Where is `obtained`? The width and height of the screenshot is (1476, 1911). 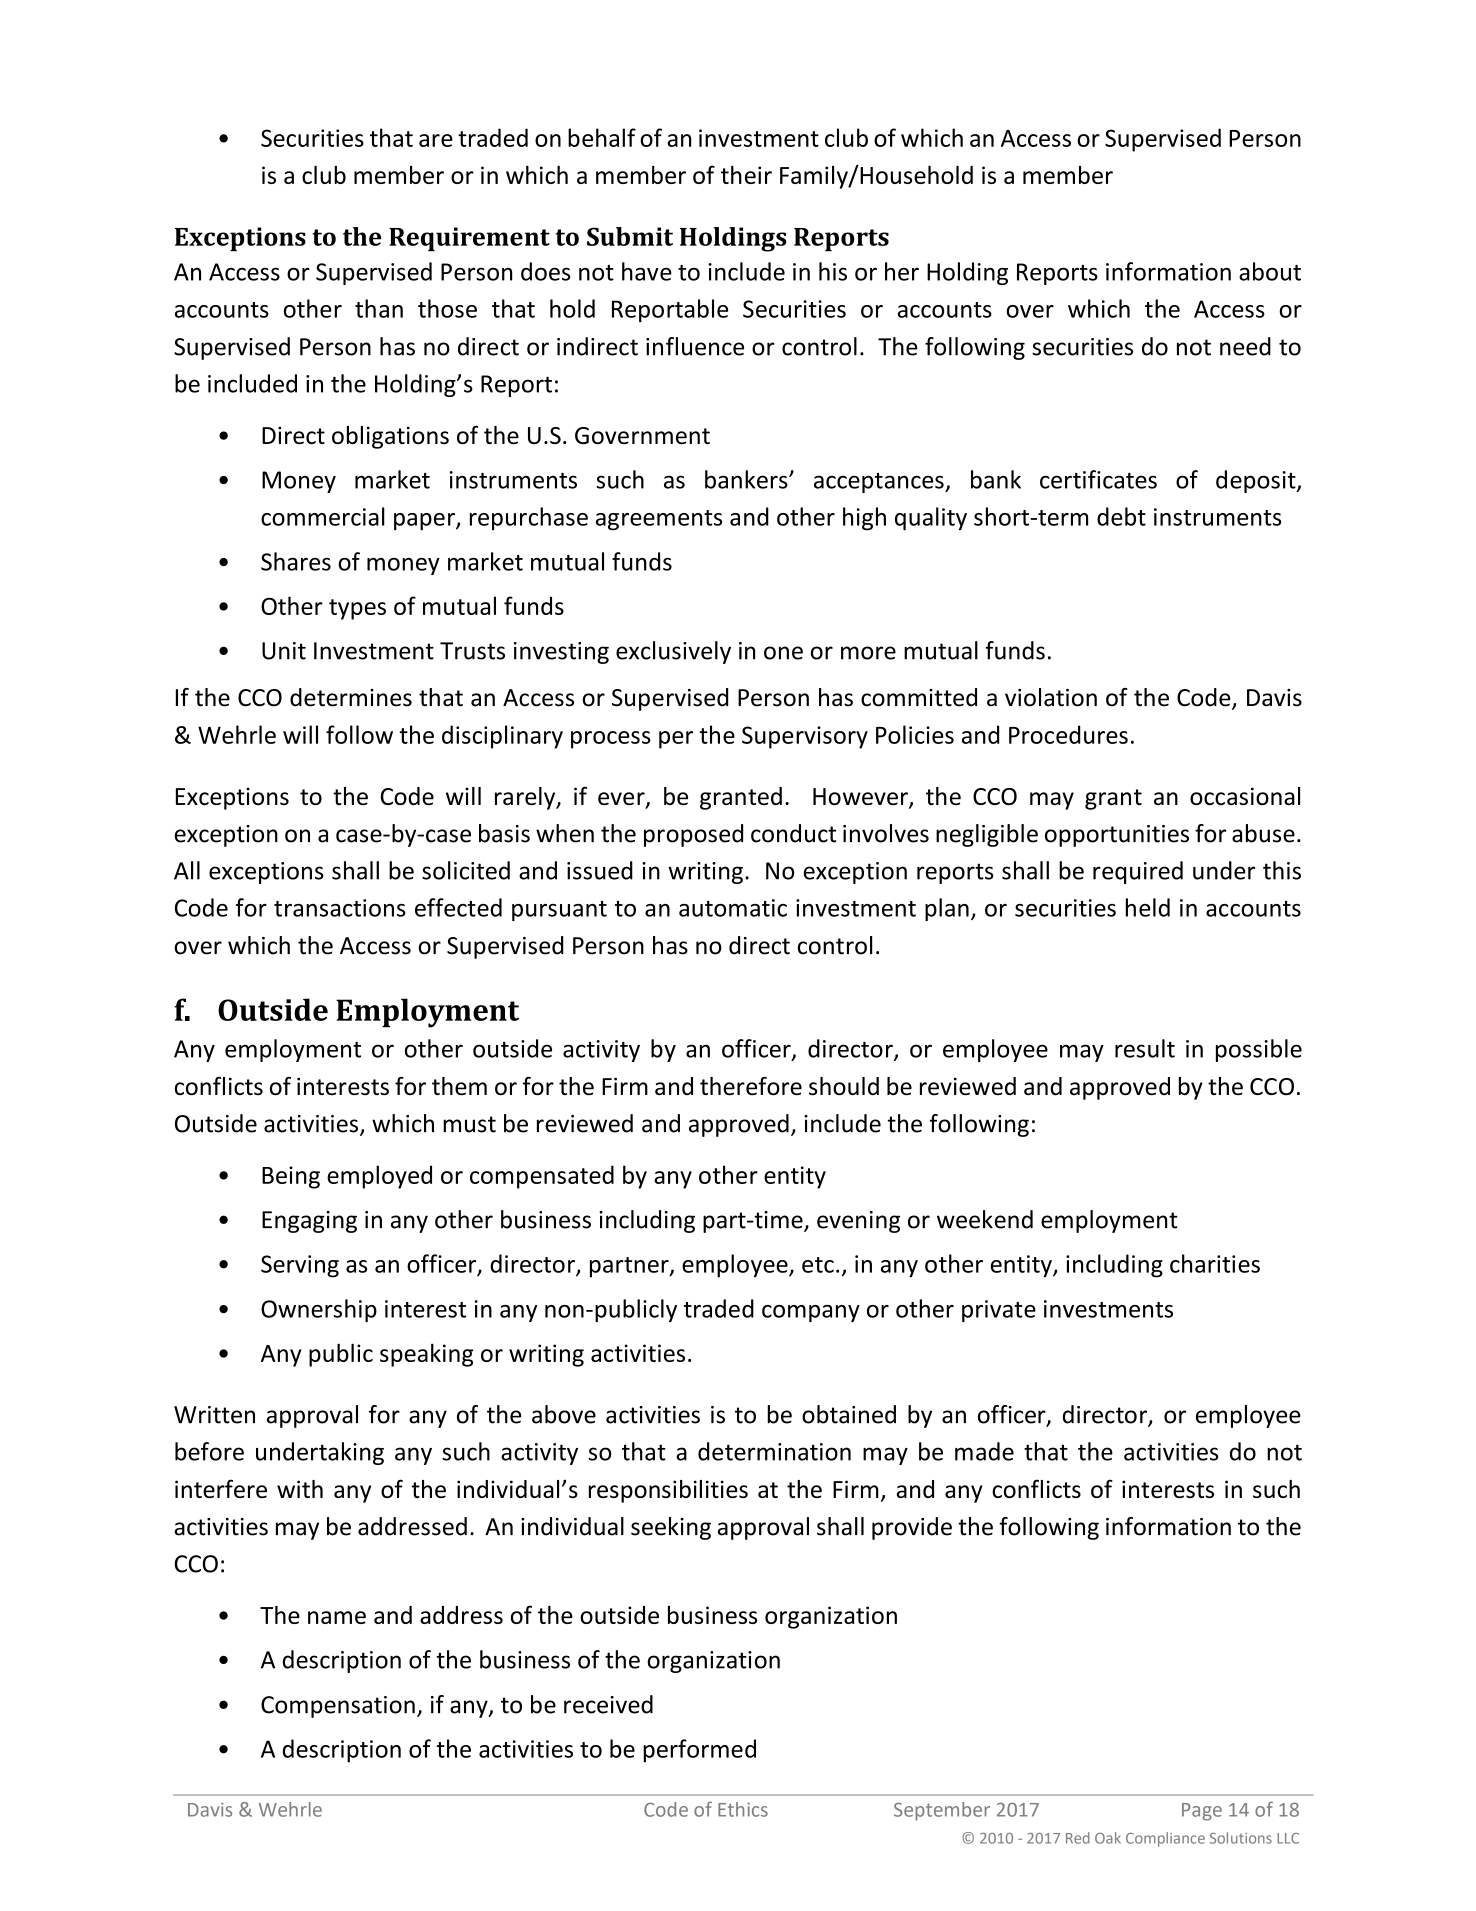
obtained is located at coordinates (849, 1414).
